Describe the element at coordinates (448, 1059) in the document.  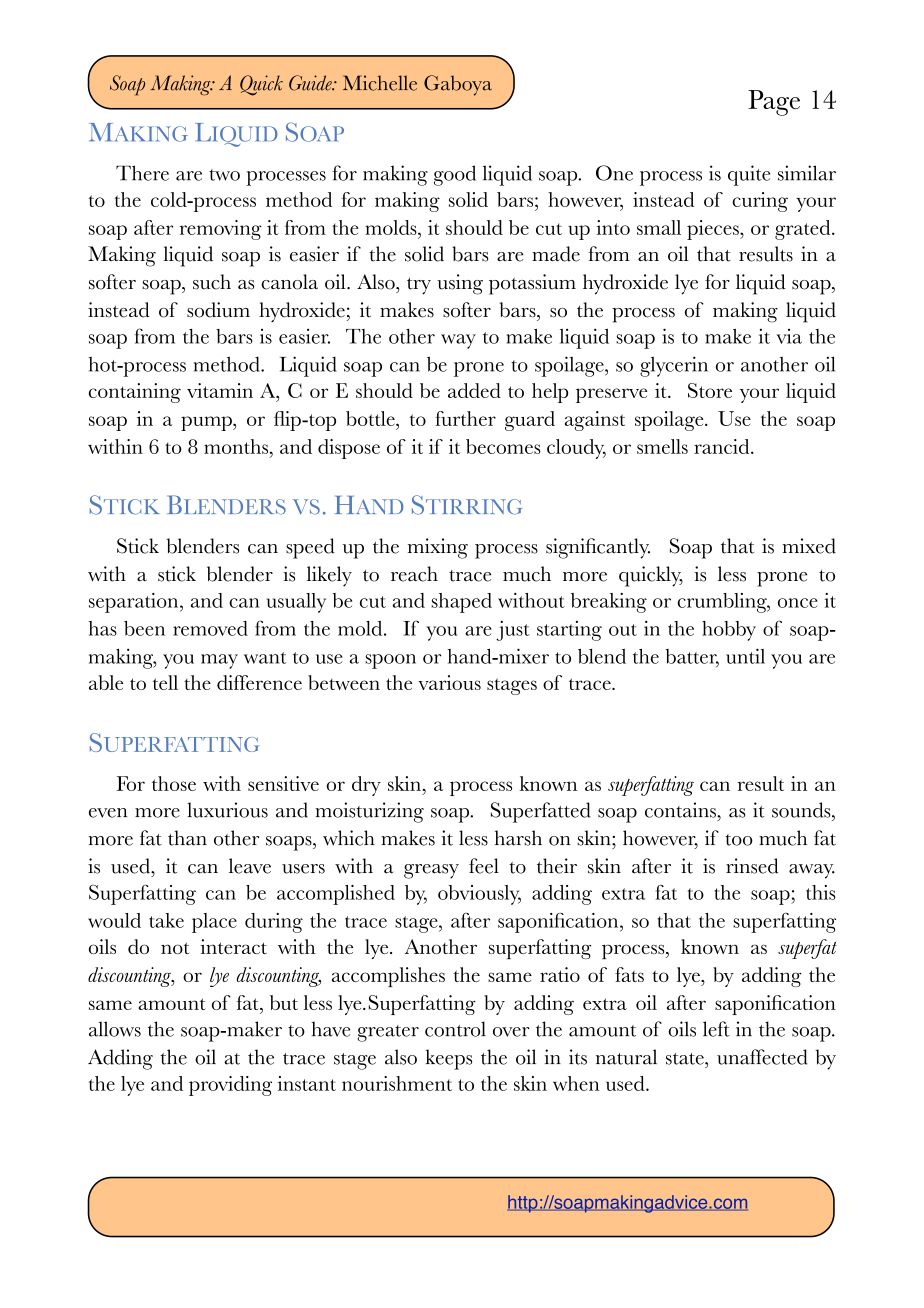
I see `keeps` at that location.
